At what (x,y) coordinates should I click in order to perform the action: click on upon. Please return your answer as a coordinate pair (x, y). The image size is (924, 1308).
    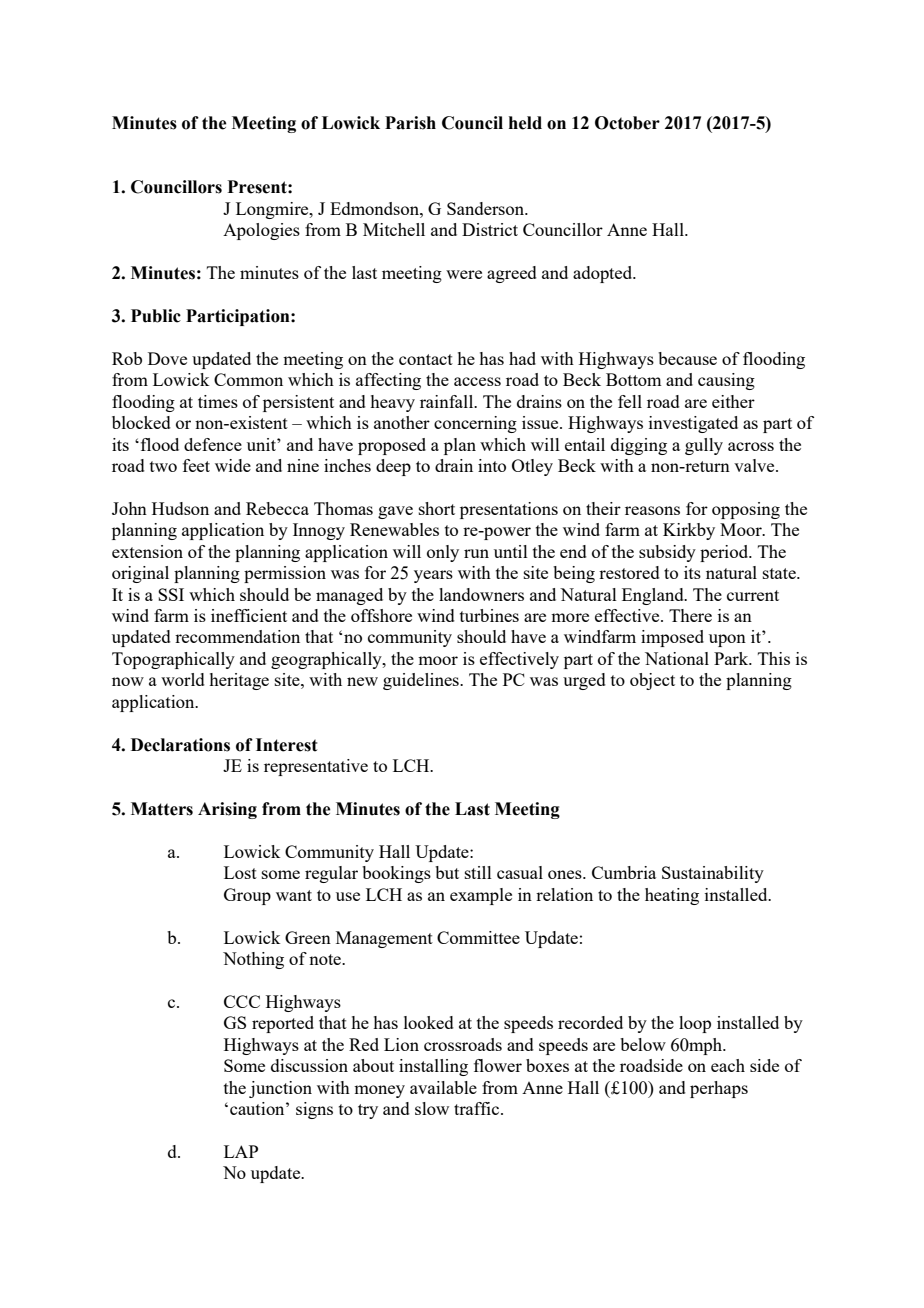
    Looking at the image, I should click on (727, 640).
